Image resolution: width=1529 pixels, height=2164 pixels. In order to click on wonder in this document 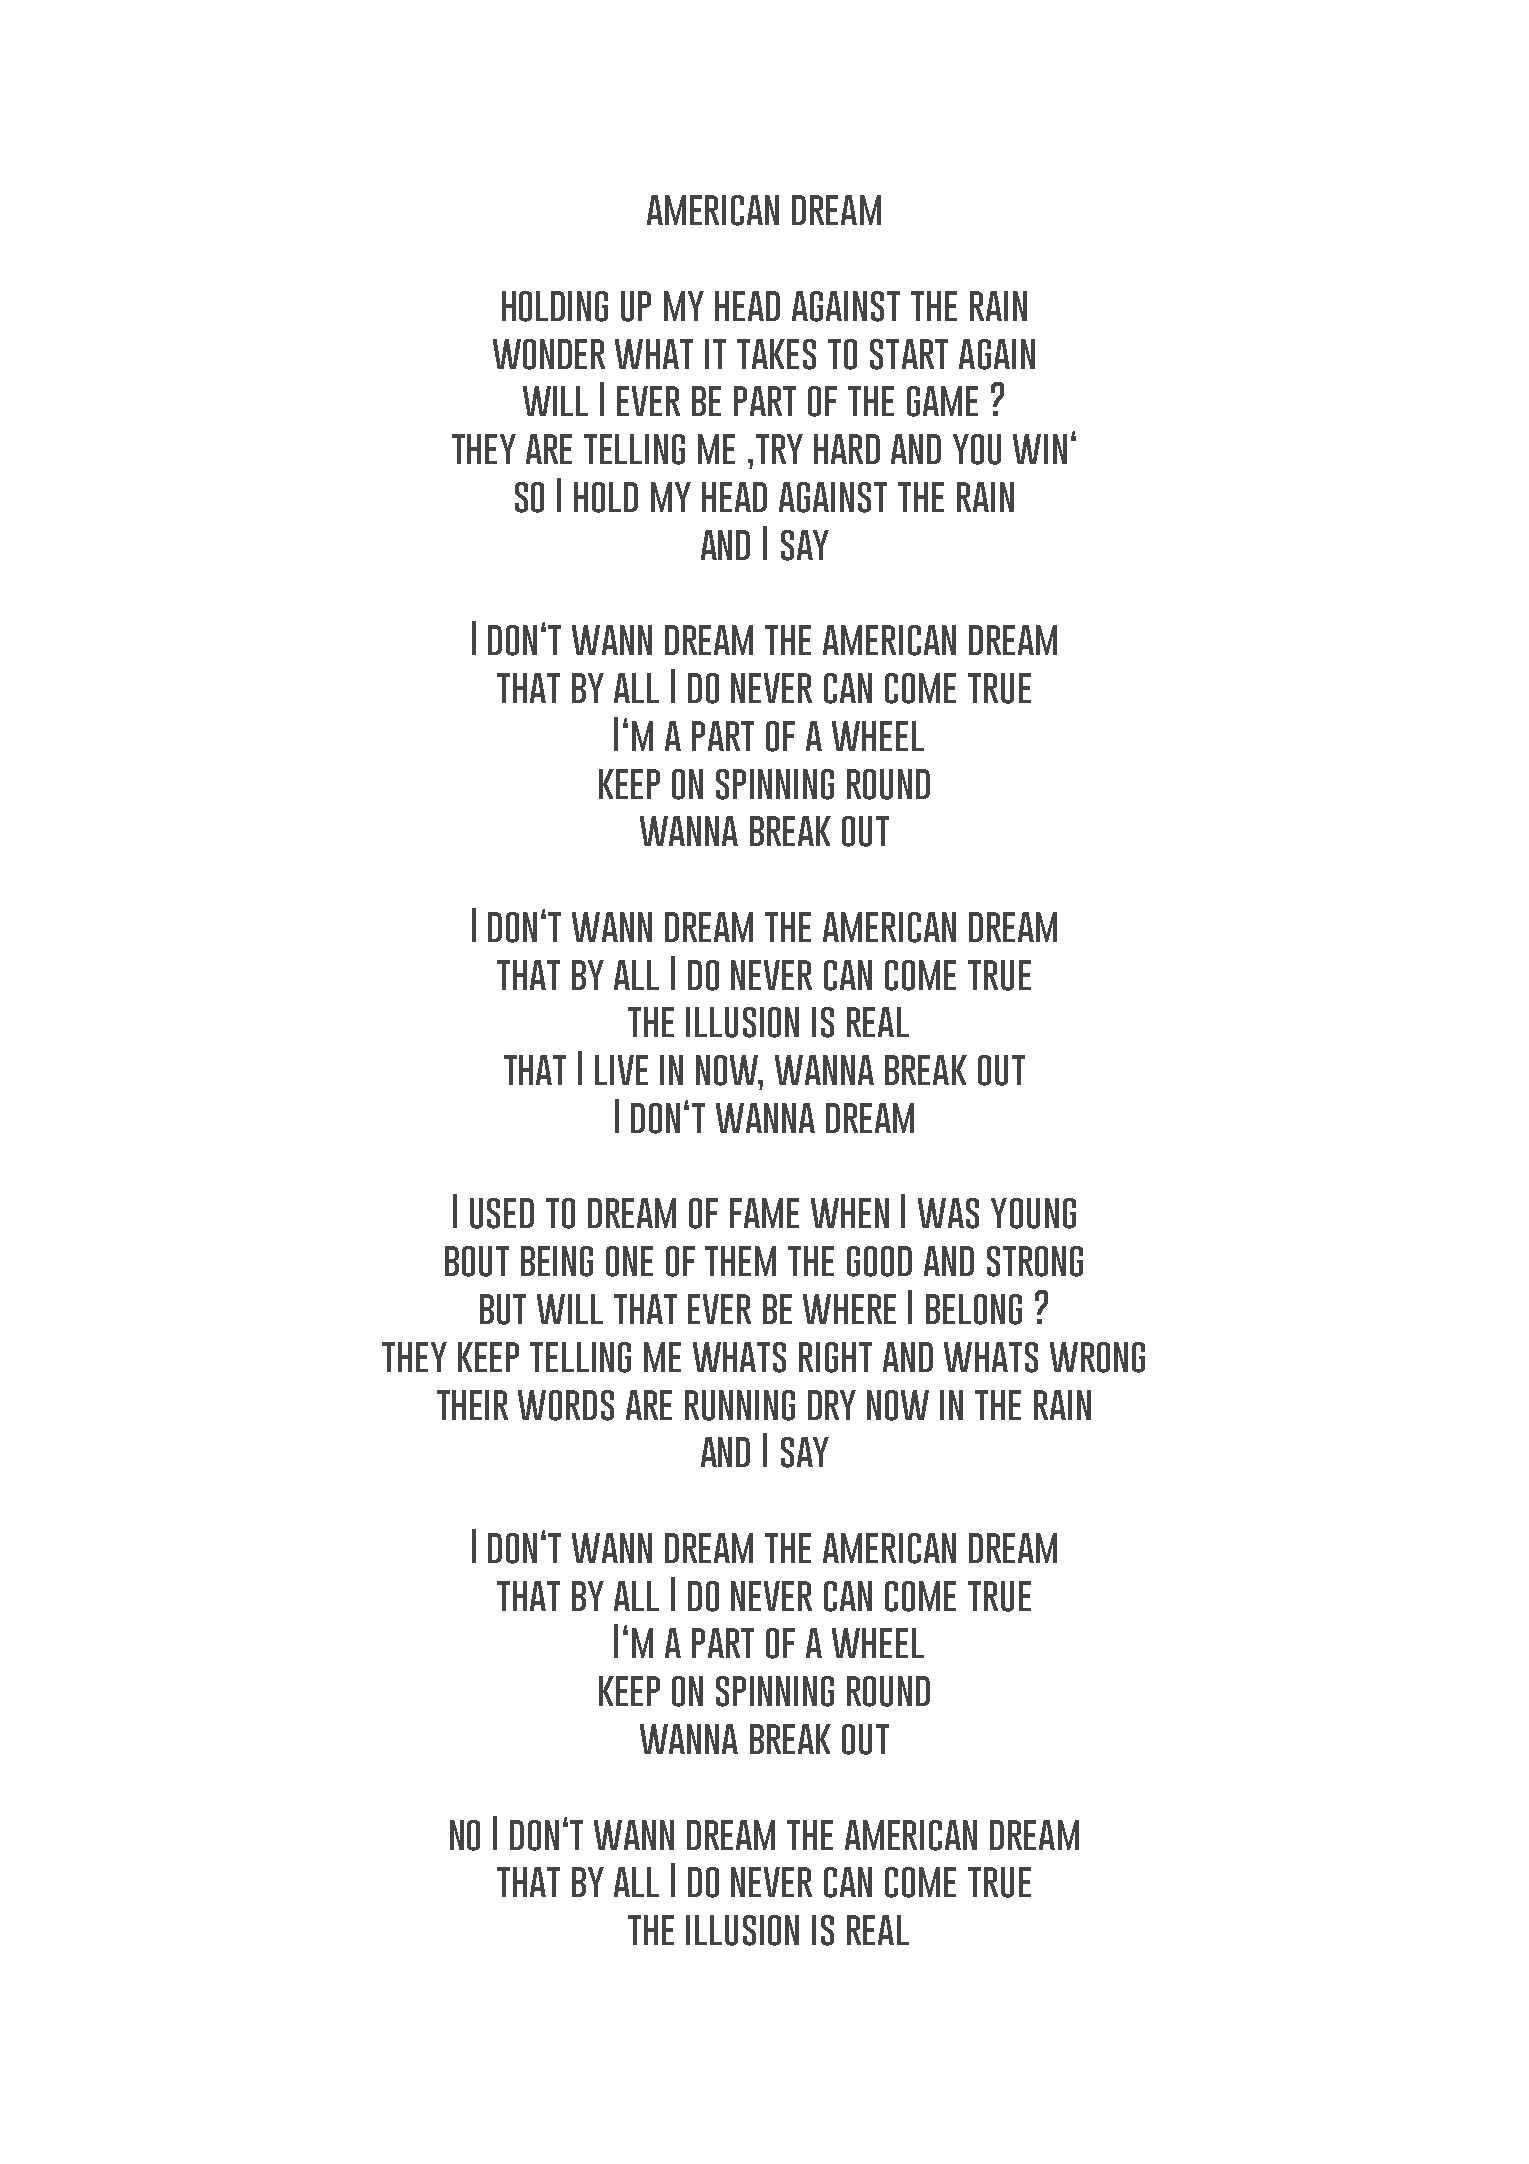, I will do `click(549, 354)`.
